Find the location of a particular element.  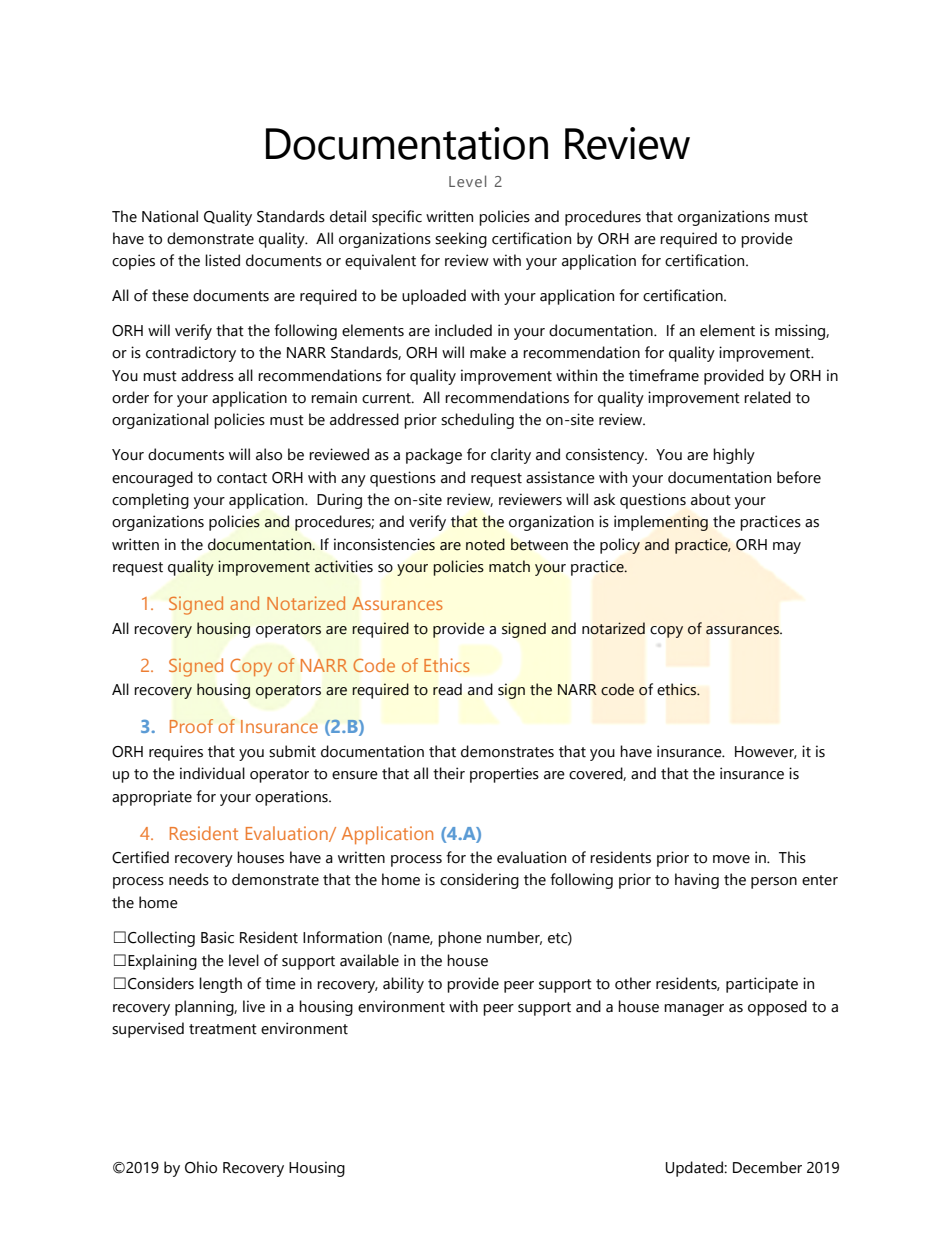

related is located at coordinates (767, 397).
